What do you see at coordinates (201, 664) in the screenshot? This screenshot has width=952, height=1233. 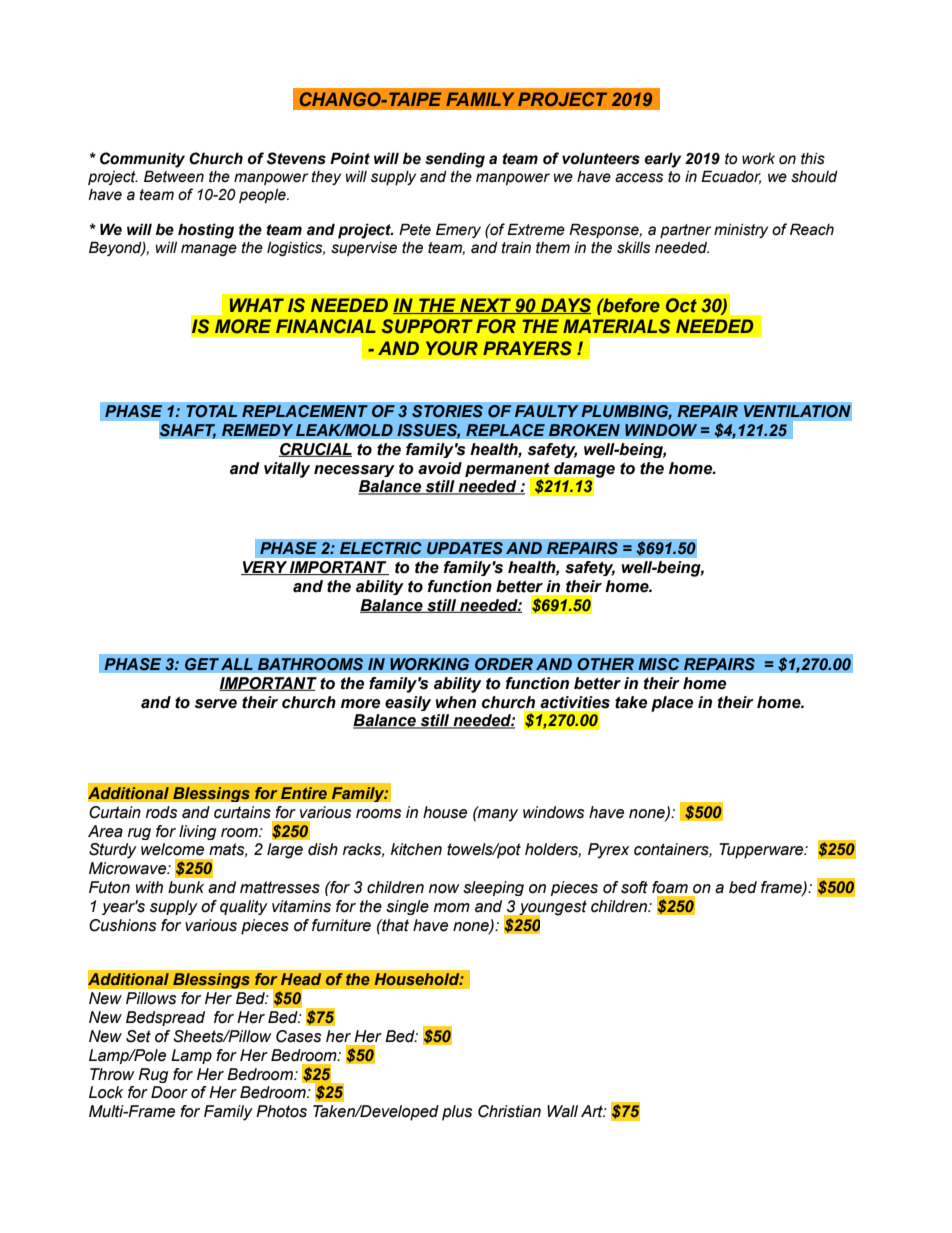 I see `GET` at bounding box center [201, 664].
